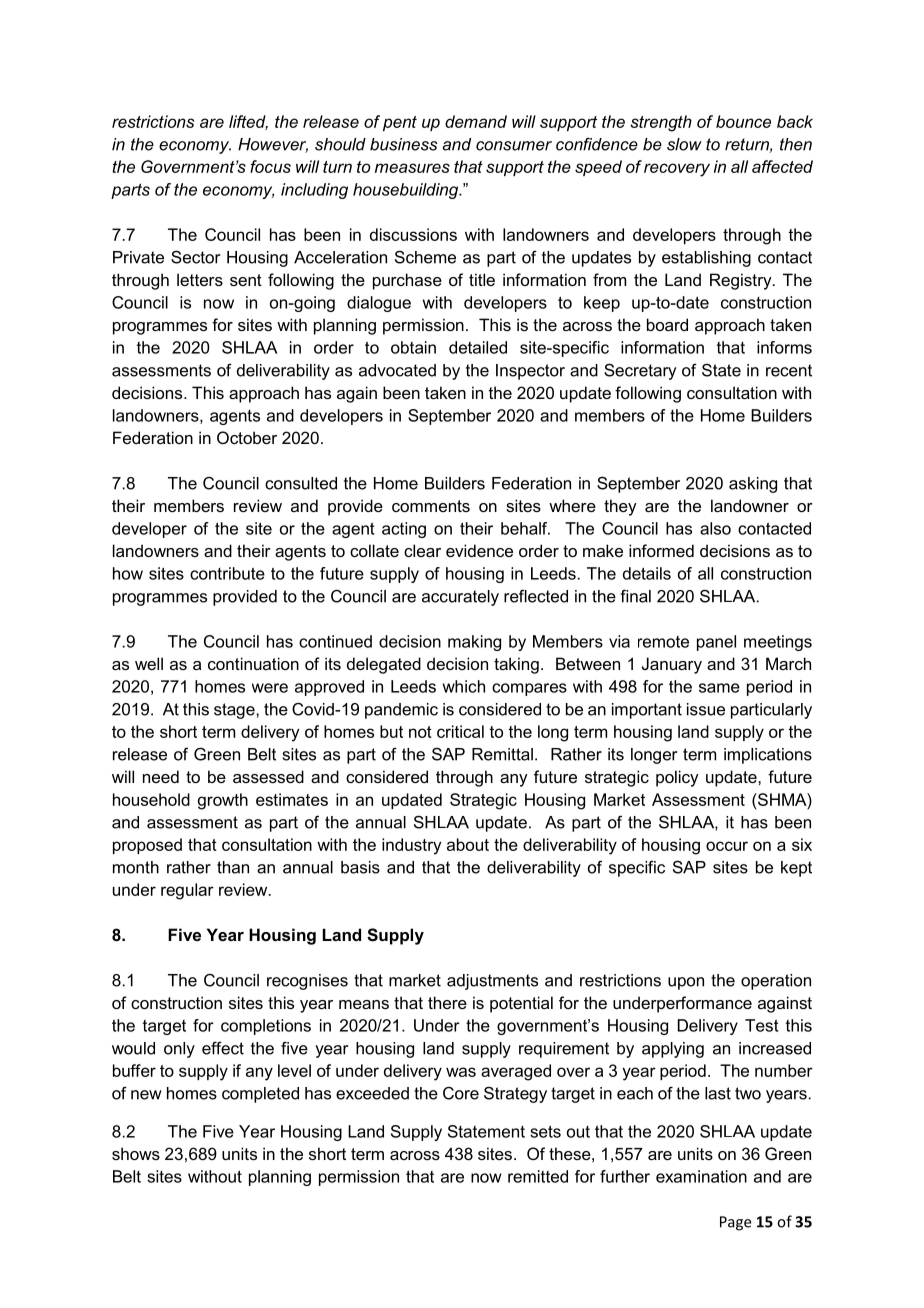 Image resolution: width=924 pixels, height=1308 pixels. Describe the element at coordinates (248, 122) in the screenshot. I see `lifted` at that location.
